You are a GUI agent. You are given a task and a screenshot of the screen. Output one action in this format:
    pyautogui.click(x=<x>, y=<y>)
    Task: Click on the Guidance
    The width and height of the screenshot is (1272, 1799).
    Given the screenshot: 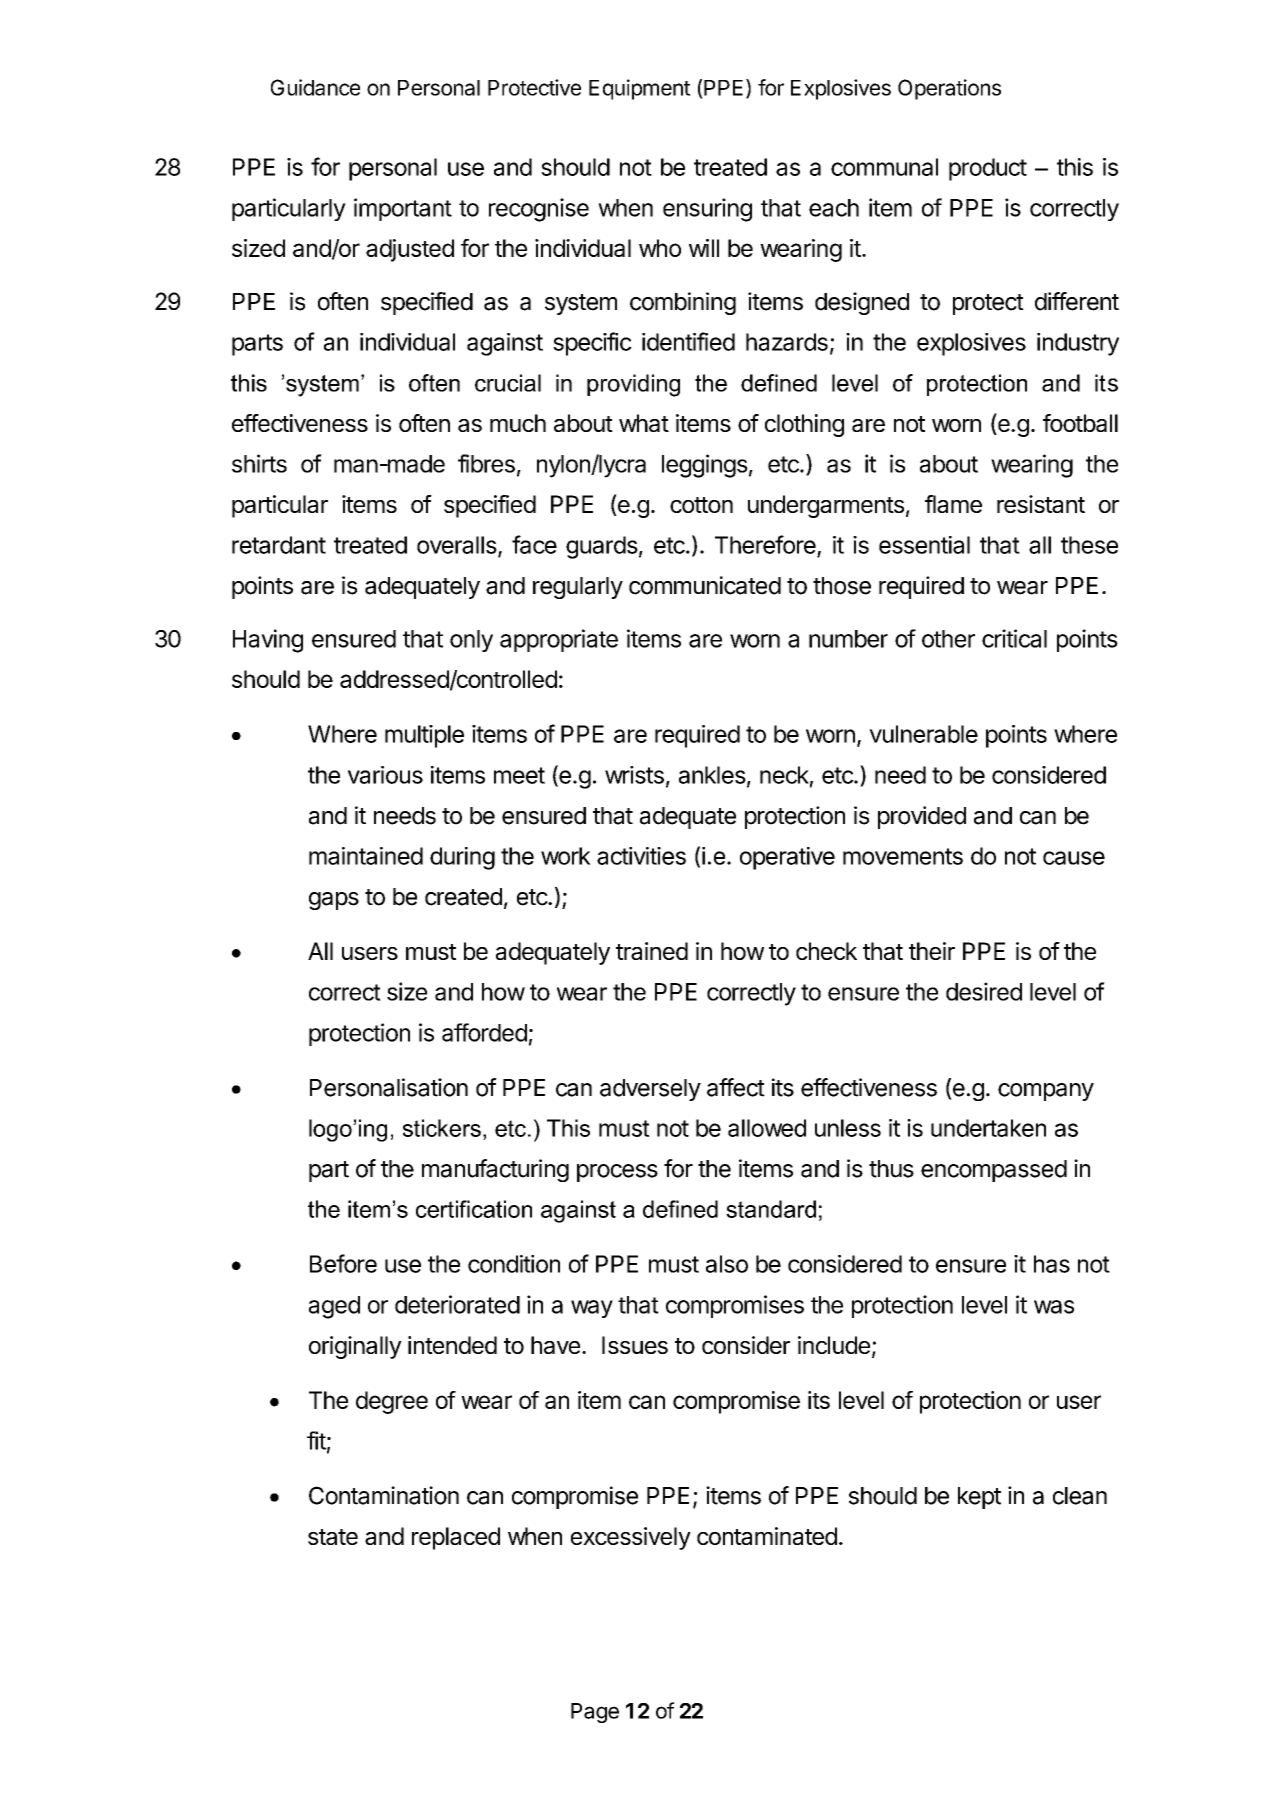 What is the action you would take?
    pyautogui.click(x=315, y=87)
